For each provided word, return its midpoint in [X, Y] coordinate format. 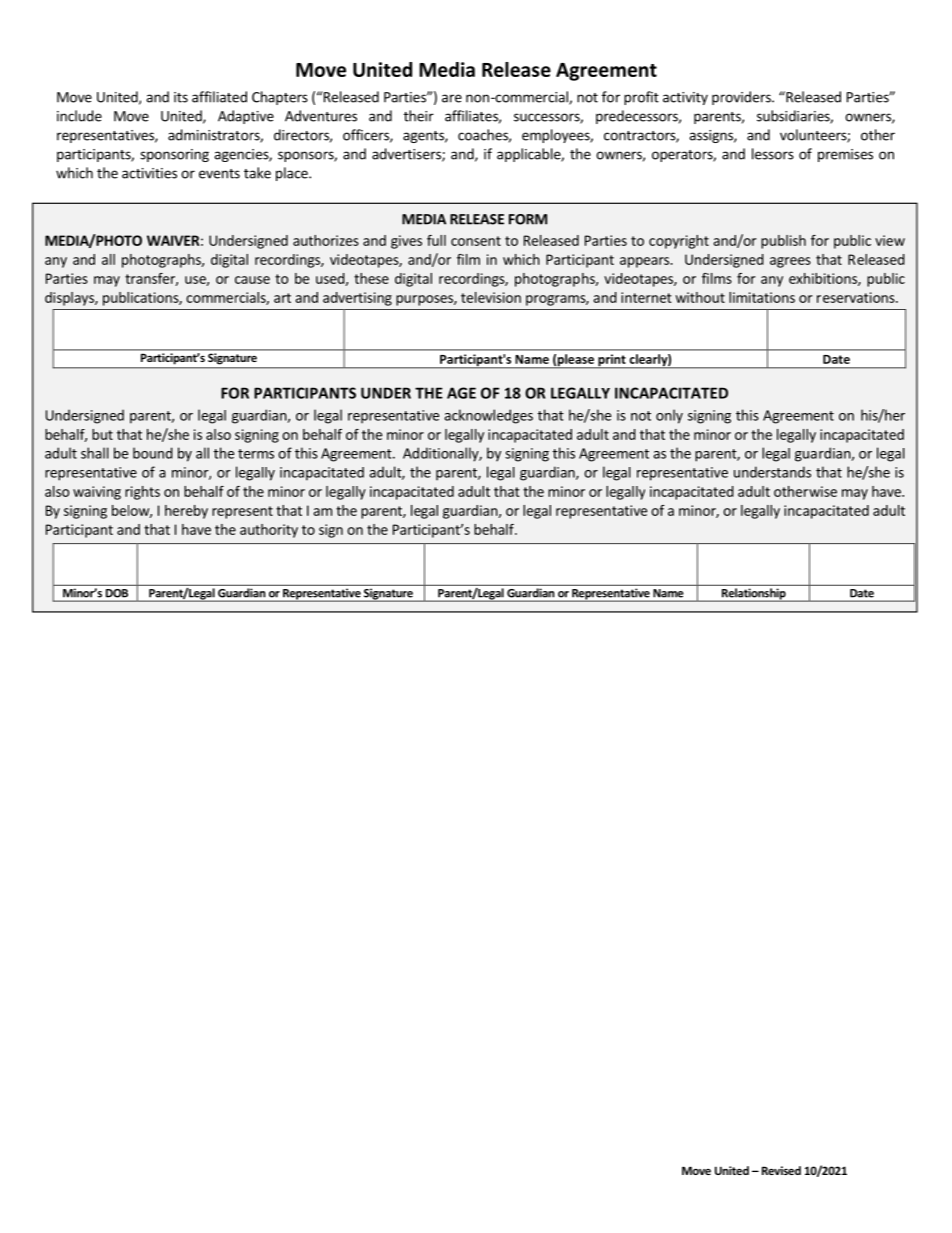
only [669, 416]
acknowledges [488, 416]
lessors [773, 154]
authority [269, 531]
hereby [186, 512]
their [419, 116]
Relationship [753, 595]
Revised [781, 1170]
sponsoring [174, 155]
